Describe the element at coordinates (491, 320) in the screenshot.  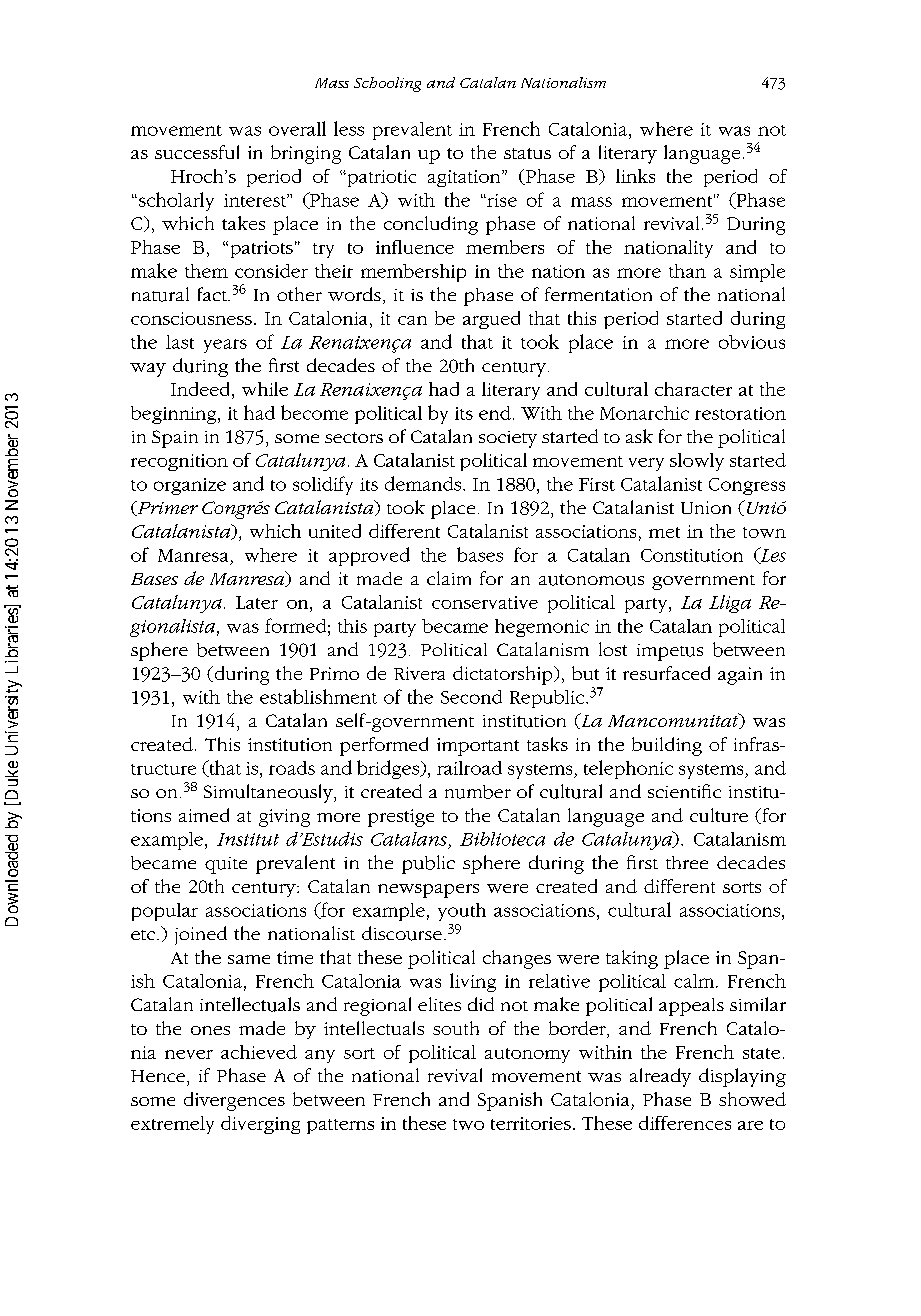
I see `argued` at that location.
